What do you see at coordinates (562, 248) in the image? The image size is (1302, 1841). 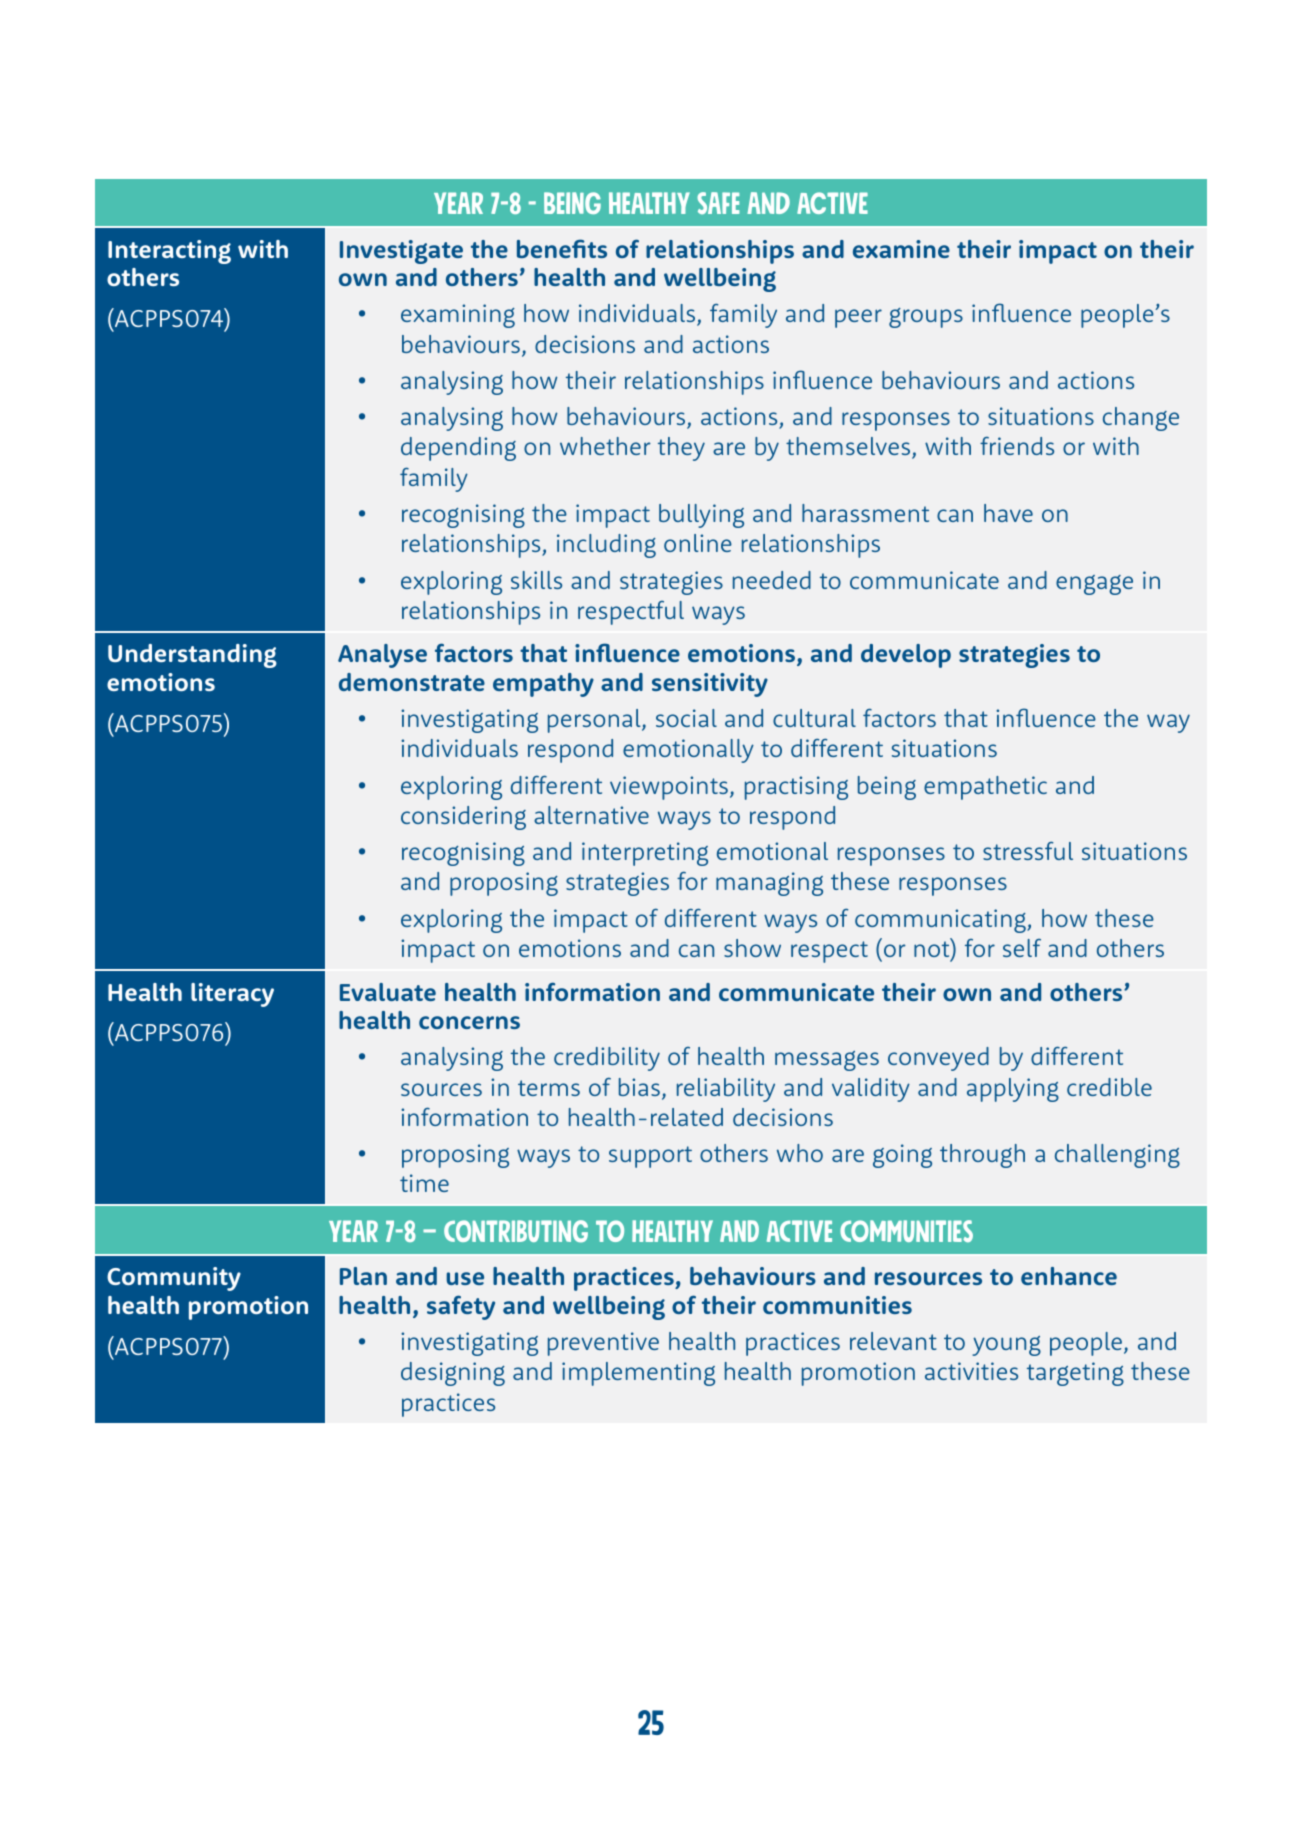 I see `benefits` at bounding box center [562, 248].
